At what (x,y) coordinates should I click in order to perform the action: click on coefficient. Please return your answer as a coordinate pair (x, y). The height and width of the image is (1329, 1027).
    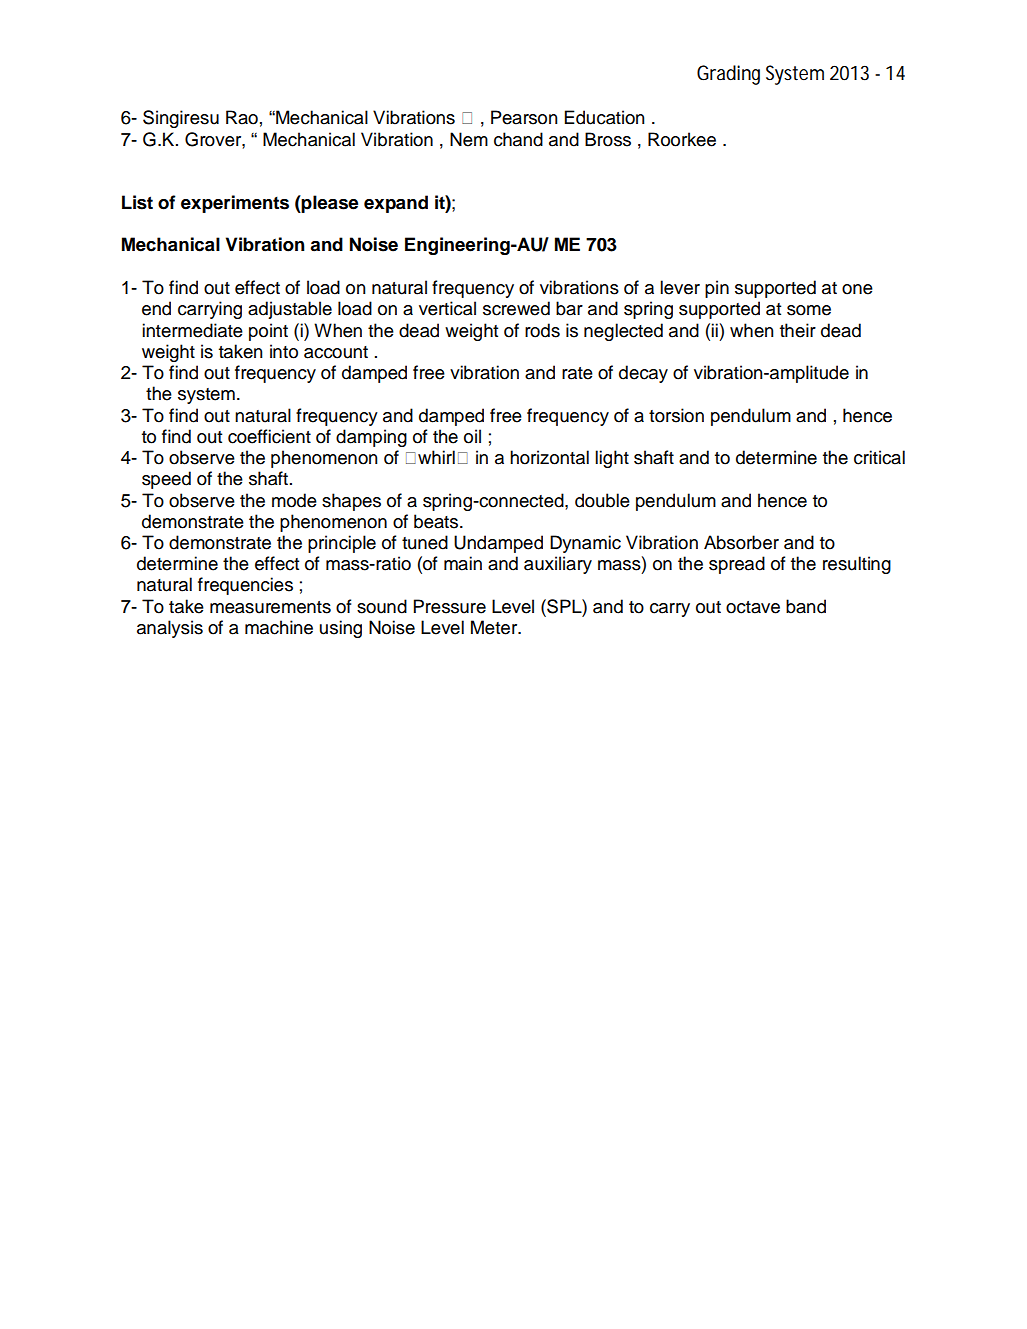
    Looking at the image, I should click on (269, 436).
